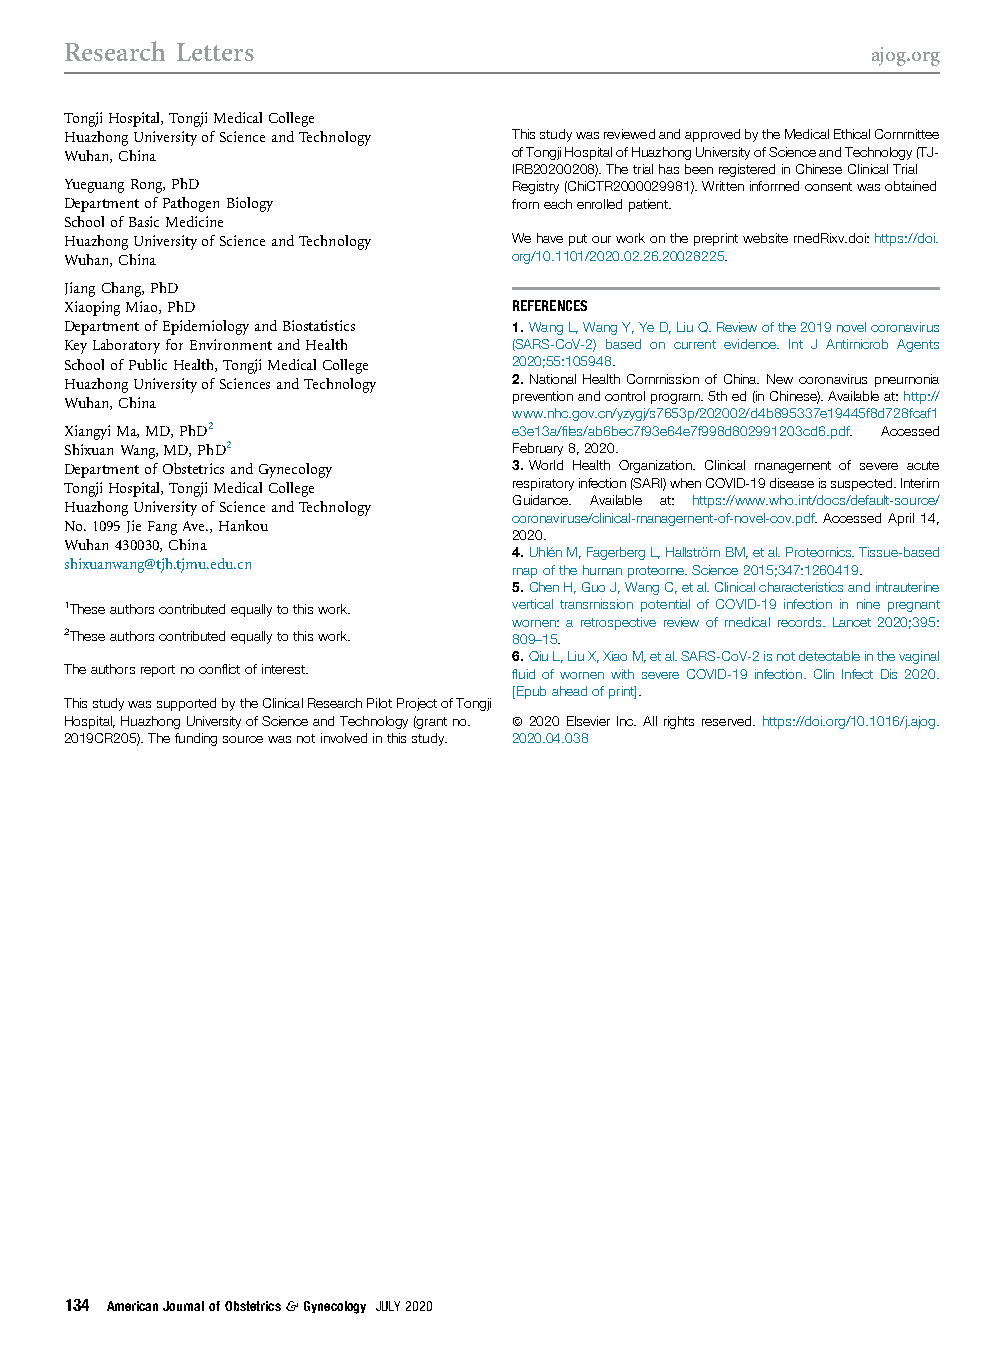 This screenshot has height=1349, width=1004. What do you see at coordinates (588, 721) in the screenshot?
I see `Elsevier` at bounding box center [588, 721].
